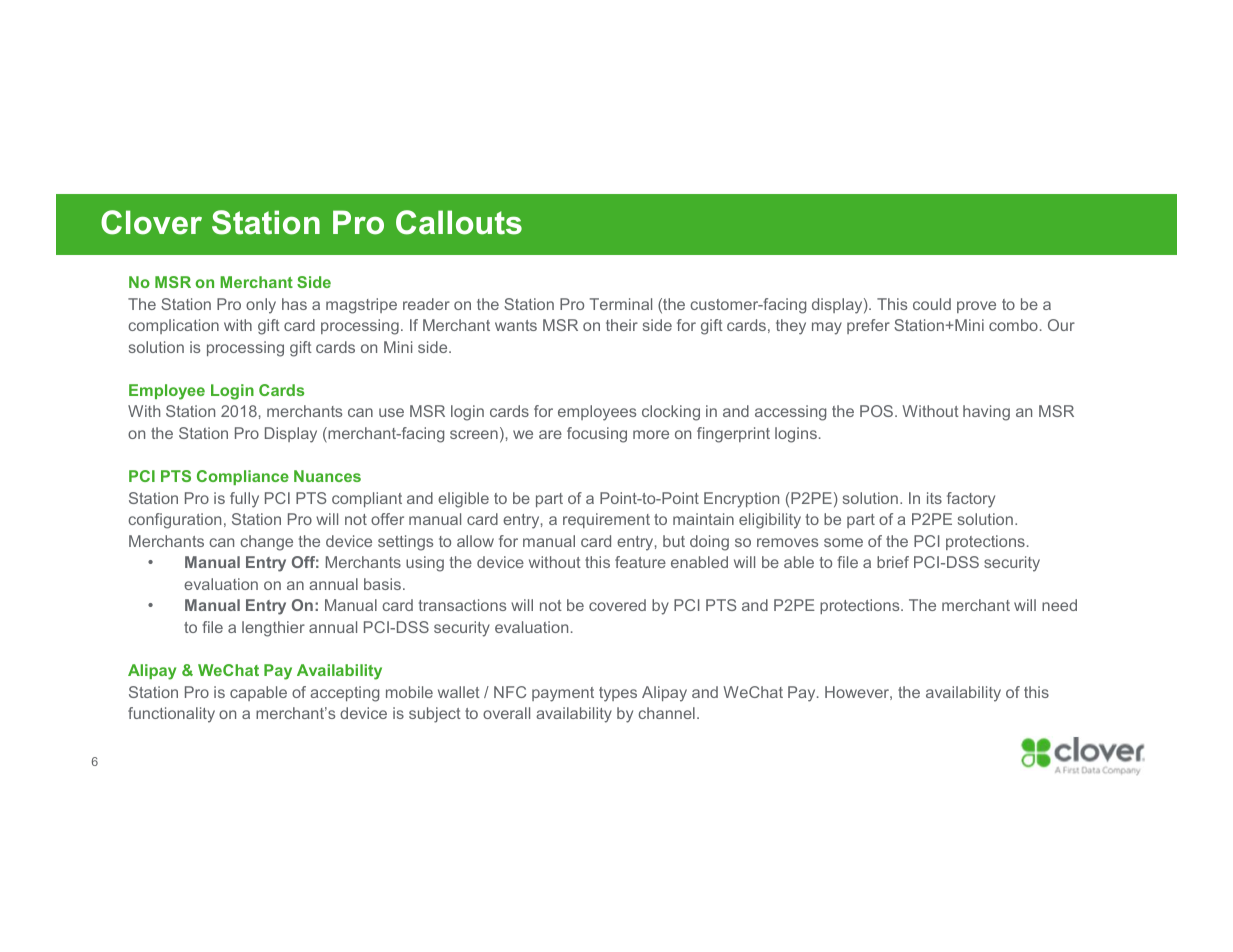 Image resolution: width=1233 pixels, height=952 pixels. Describe the element at coordinates (243, 477) in the screenshot. I see `Compliance` at that location.
